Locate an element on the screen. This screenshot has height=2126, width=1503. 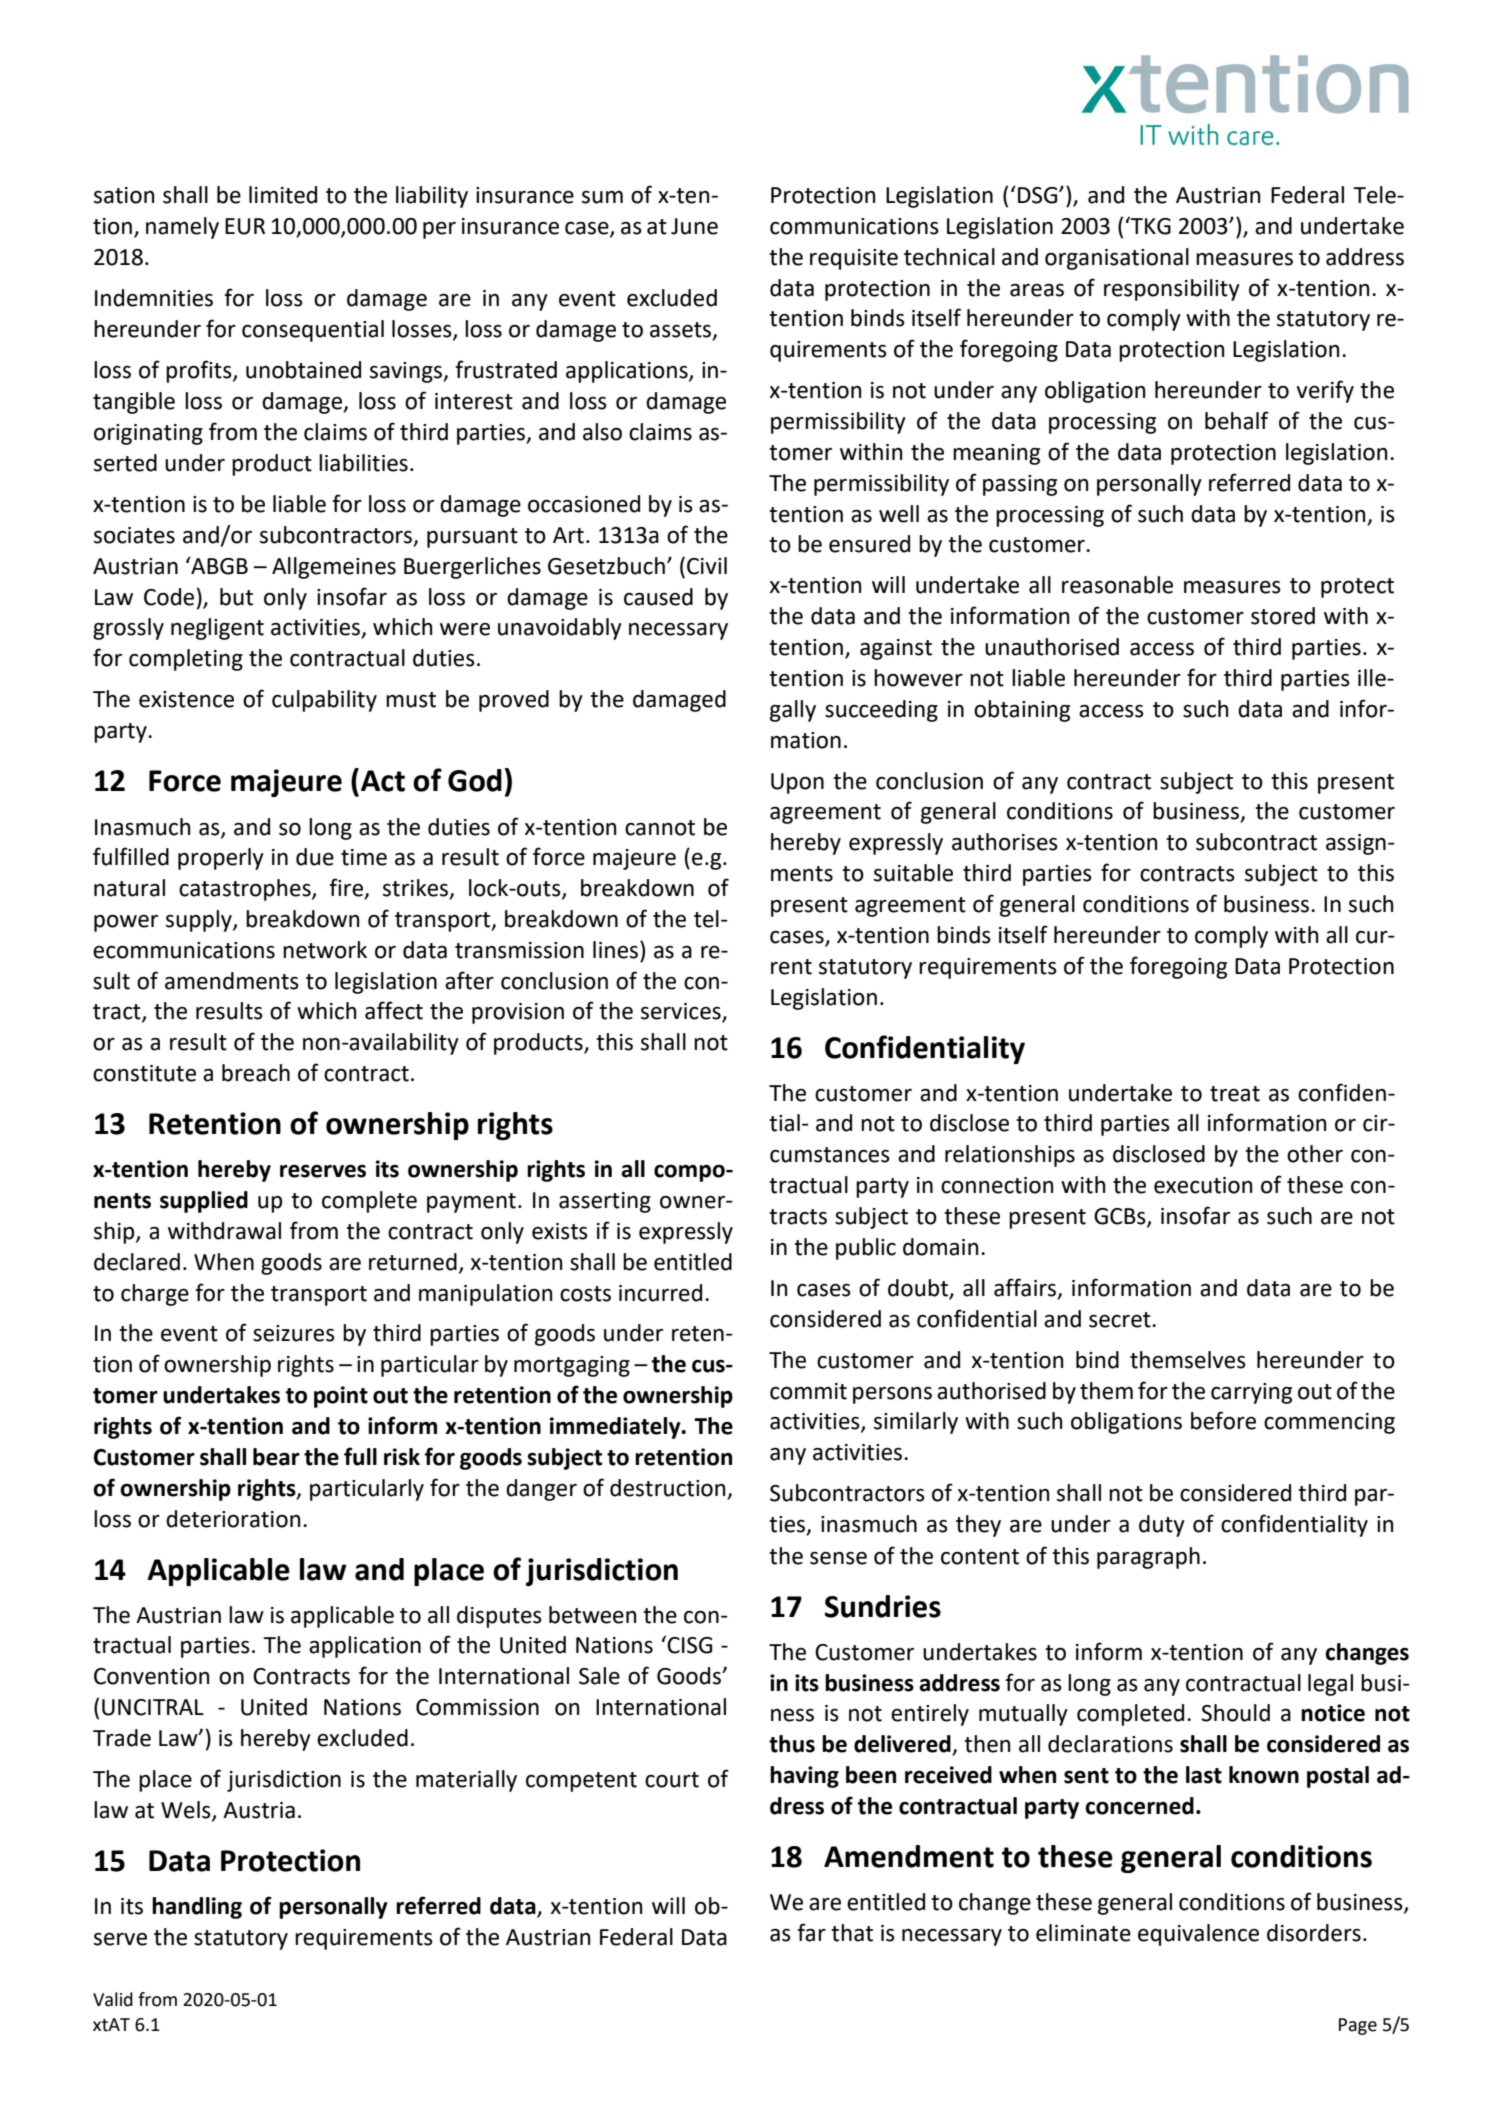
sense is located at coordinates (838, 1558).
